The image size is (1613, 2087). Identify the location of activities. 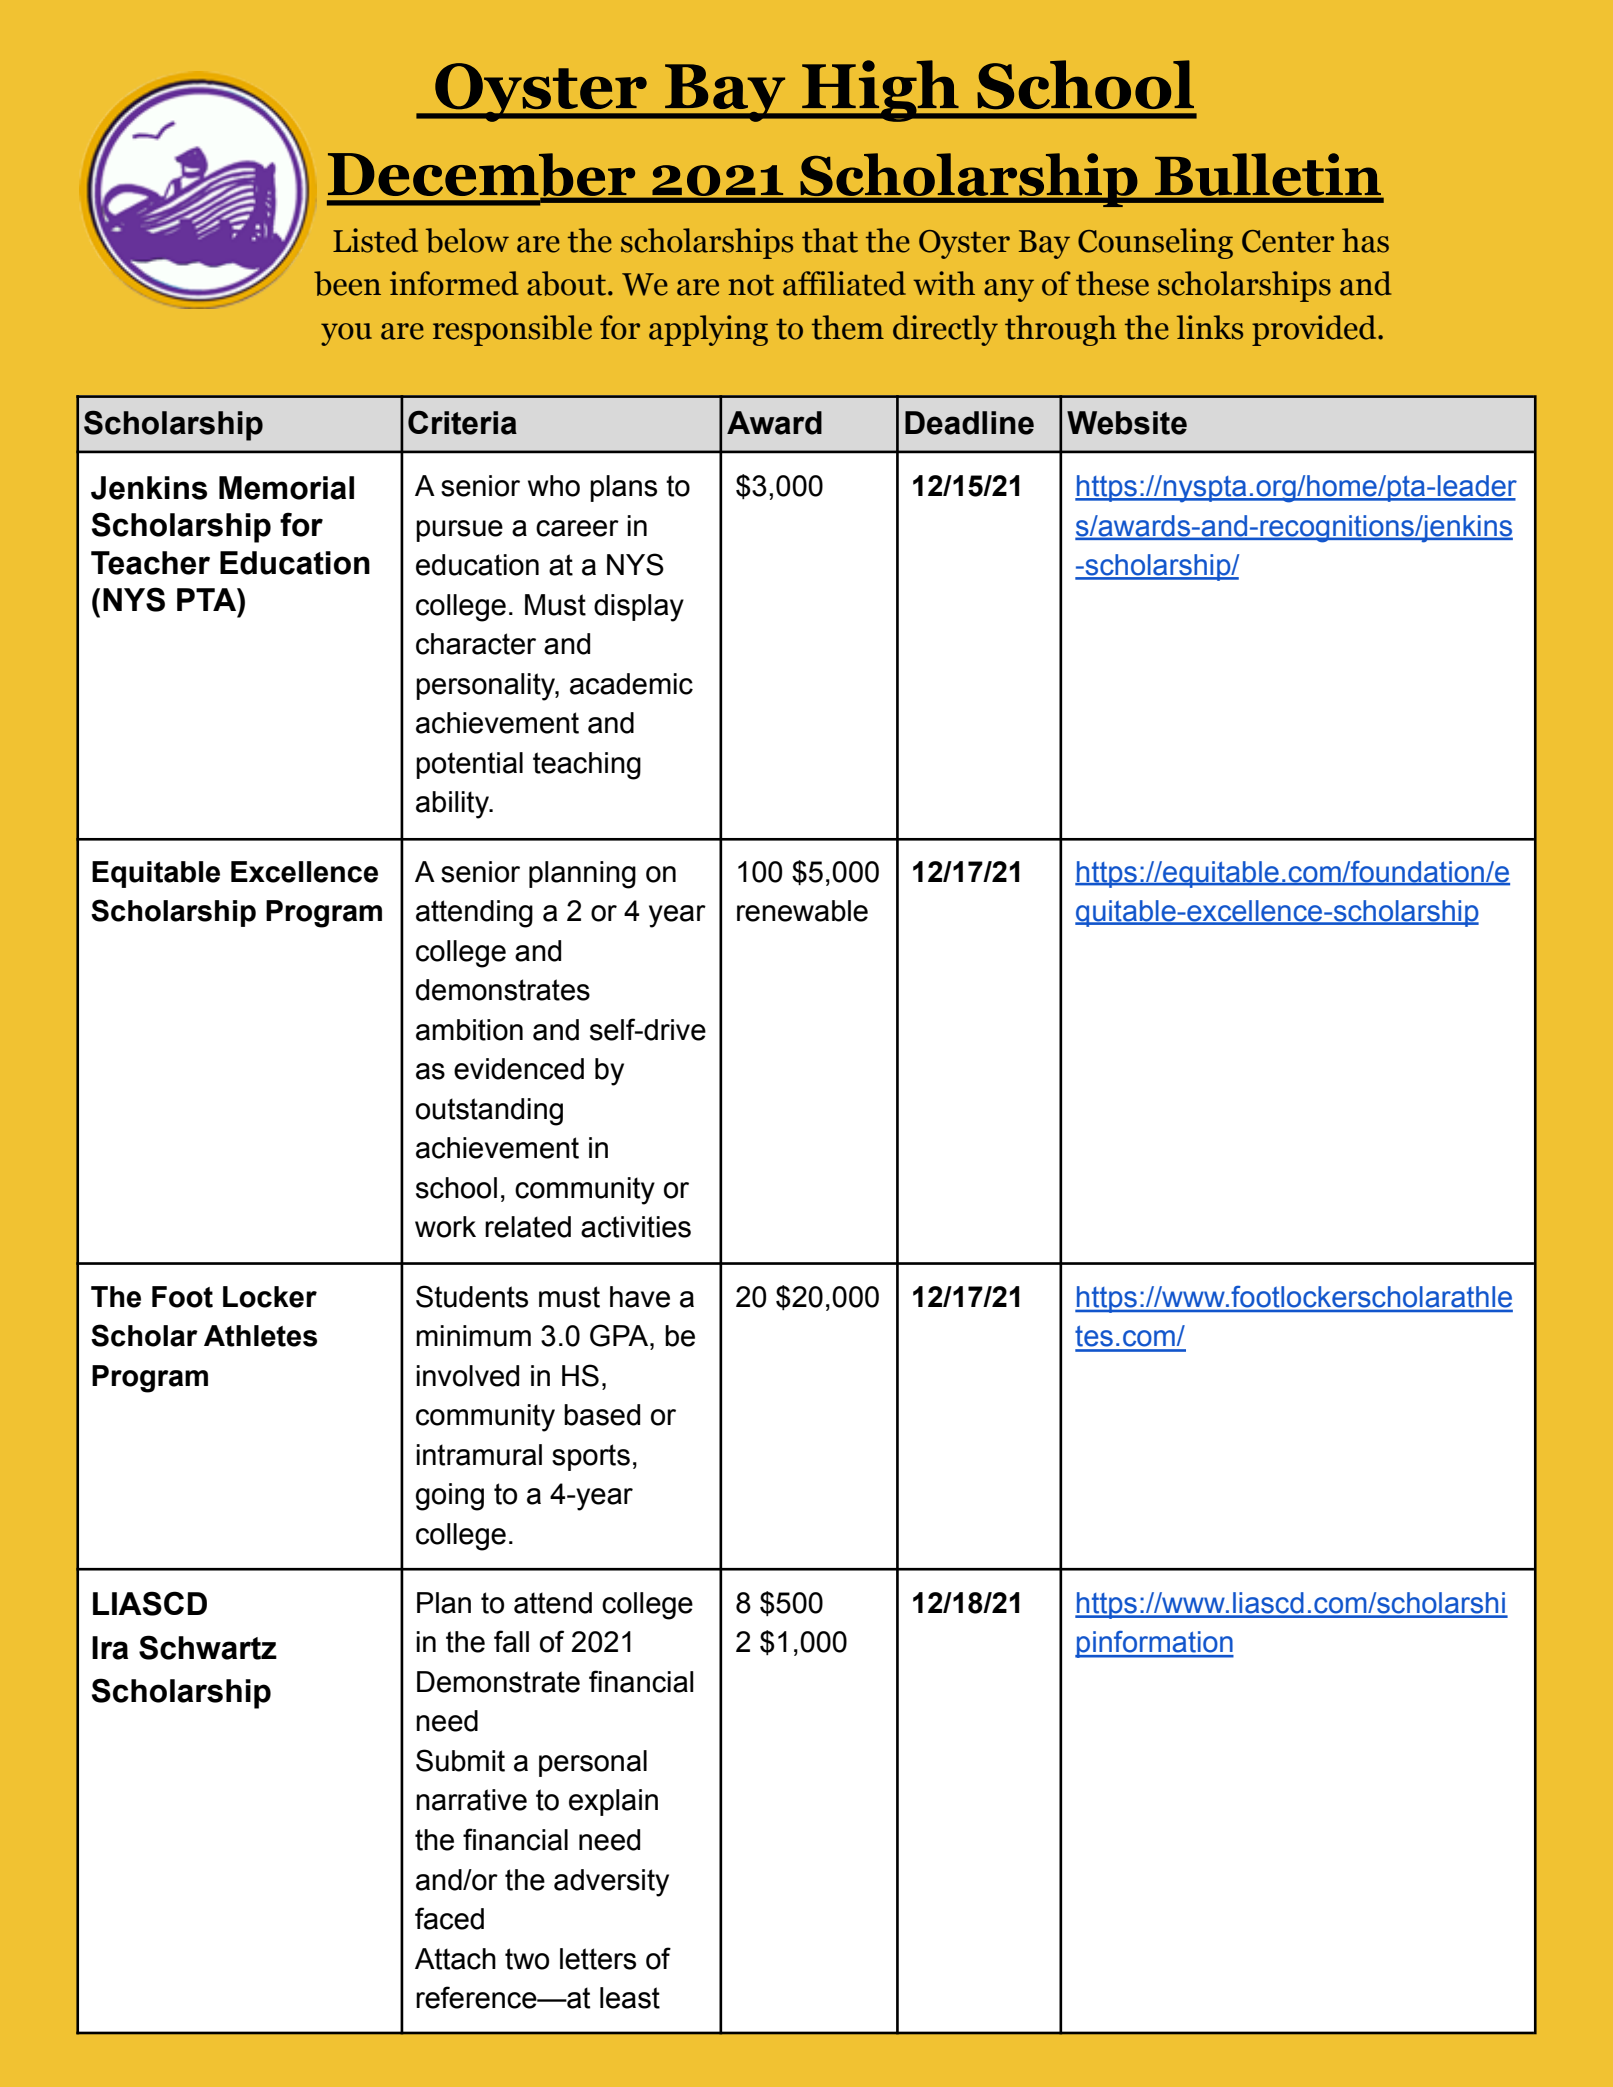
(636, 1227).
